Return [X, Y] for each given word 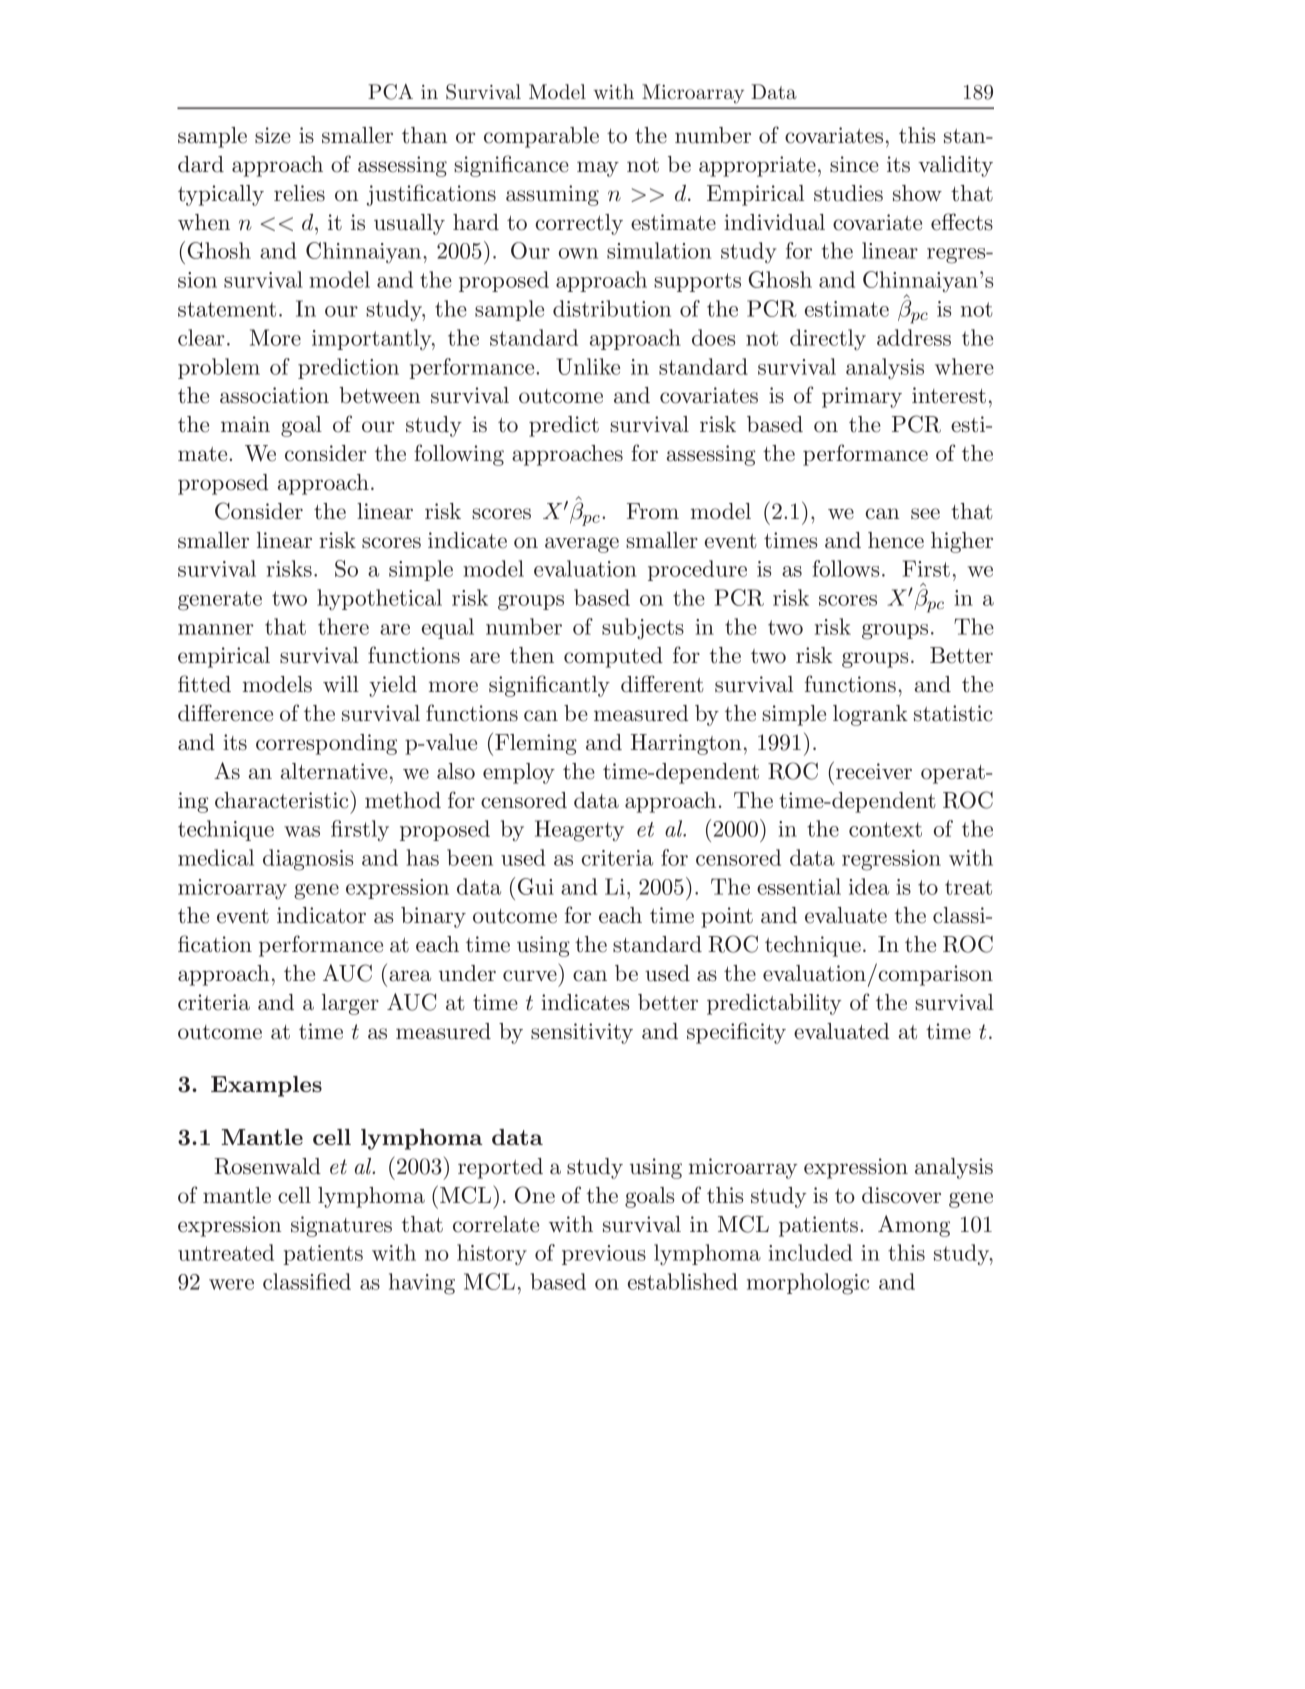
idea [869, 886]
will [341, 684]
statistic [953, 713]
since [854, 164]
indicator [321, 915]
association [274, 395]
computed [613, 657]
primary [862, 397]
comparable [541, 137]
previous [604, 1255]
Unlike [588, 366]
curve [530, 976]
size [273, 135]
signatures [341, 1226]
